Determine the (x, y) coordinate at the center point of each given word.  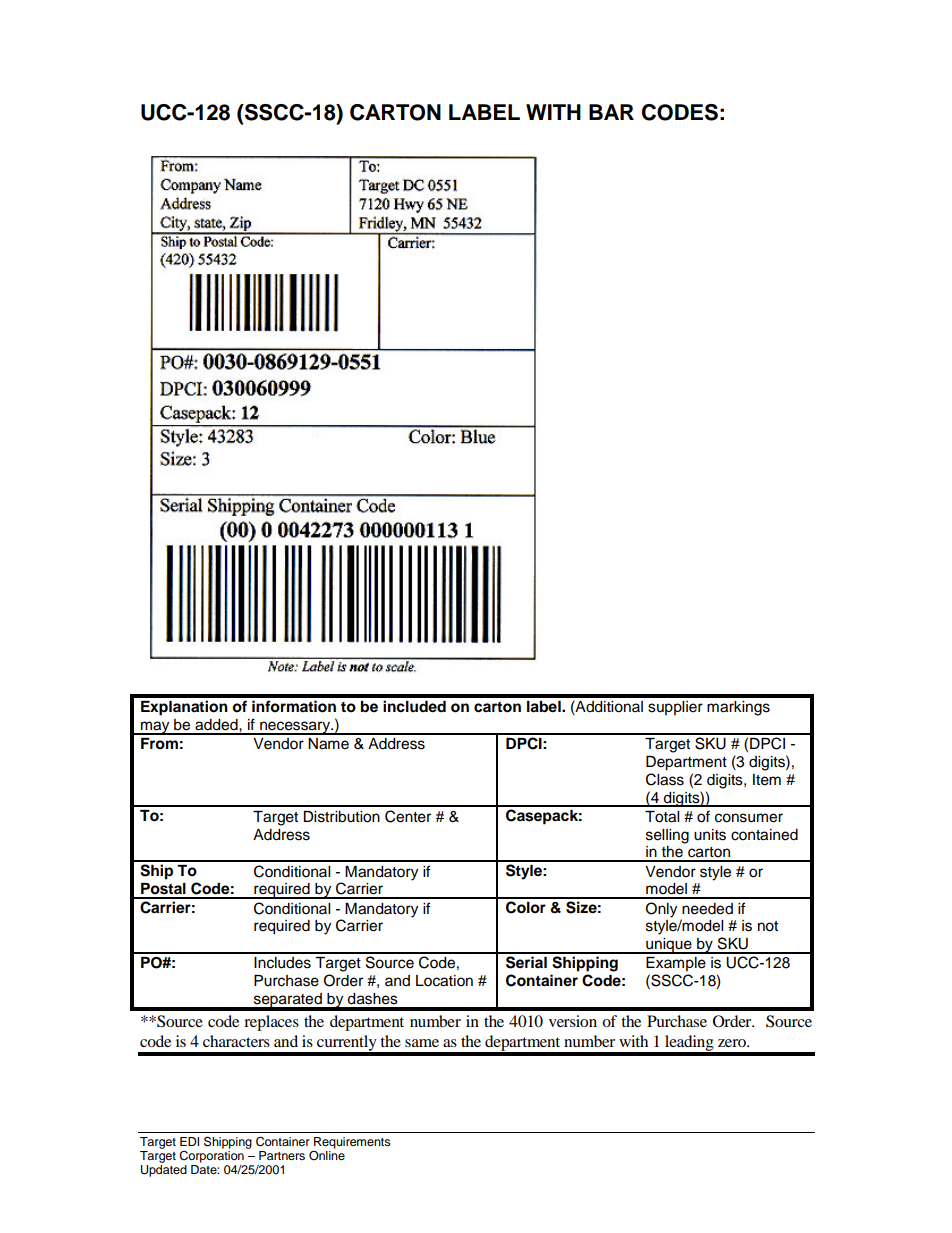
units (710, 835)
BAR (611, 112)
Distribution (341, 817)
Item (767, 780)
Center (408, 816)
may (155, 728)
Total (662, 817)
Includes (282, 963)
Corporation (211, 1155)
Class (665, 779)
